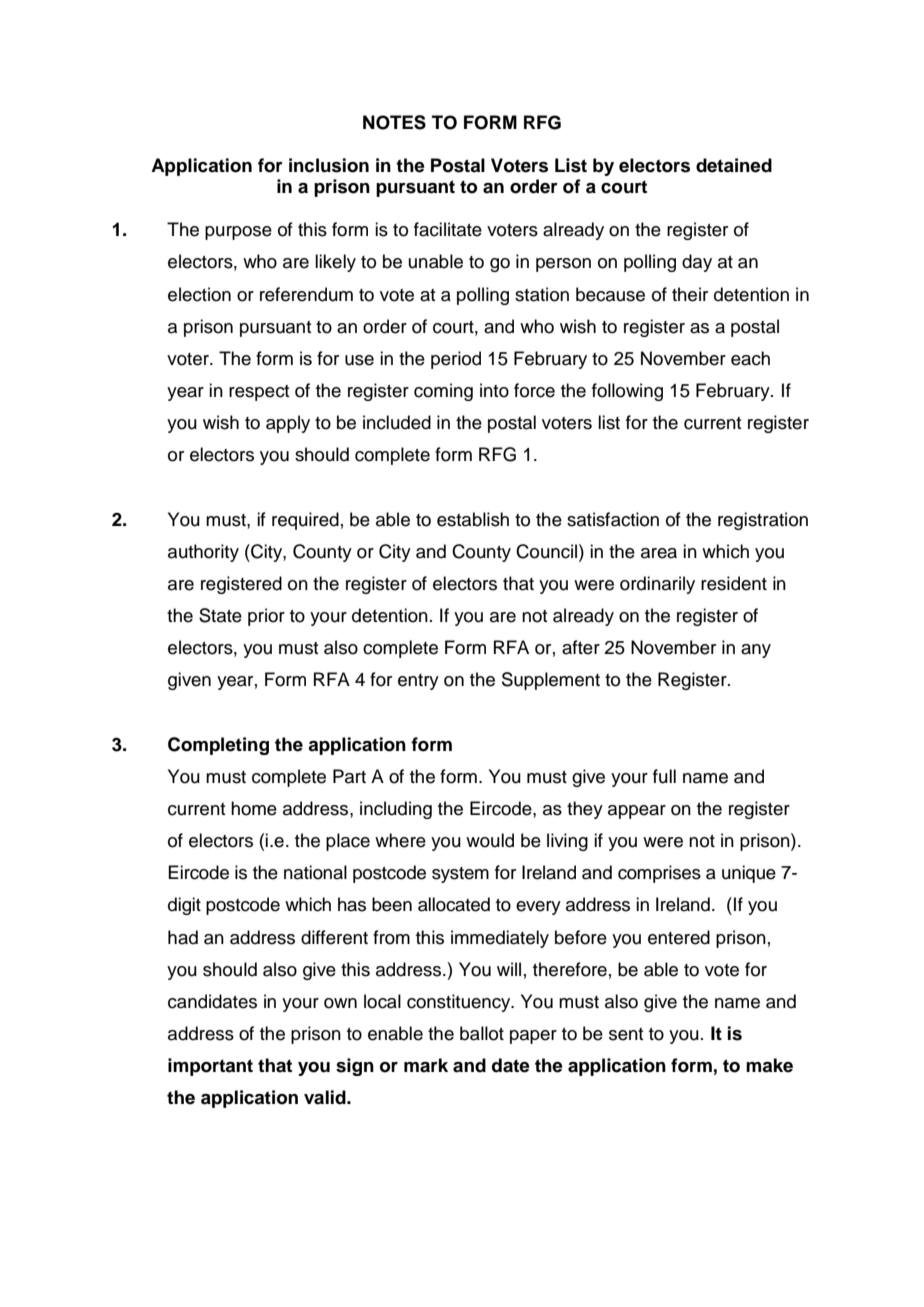 This screenshot has height=1307, width=924. I want to click on important, so click(210, 1067).
